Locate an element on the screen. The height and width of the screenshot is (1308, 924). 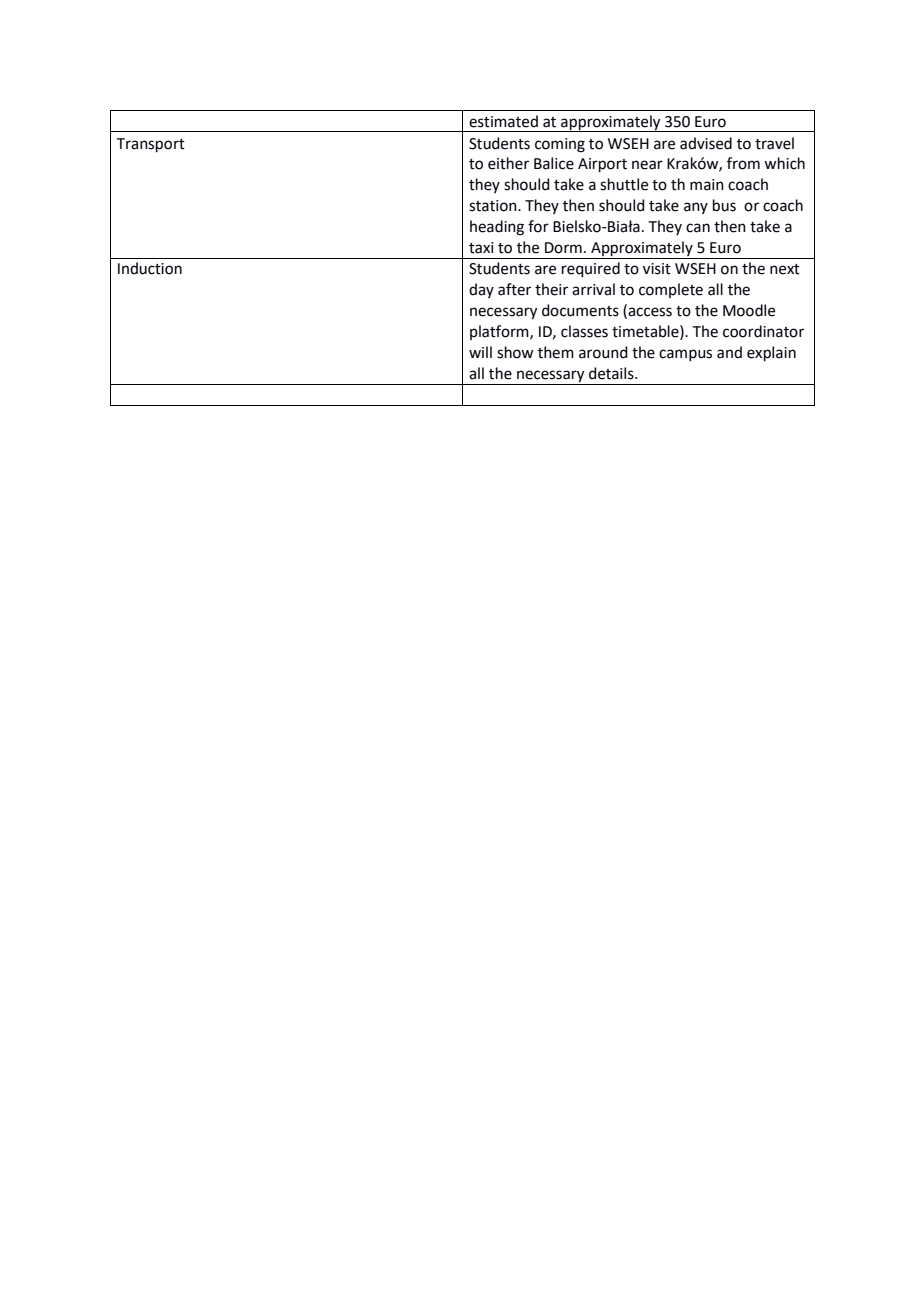
show is located at coordinates (515, 352).
